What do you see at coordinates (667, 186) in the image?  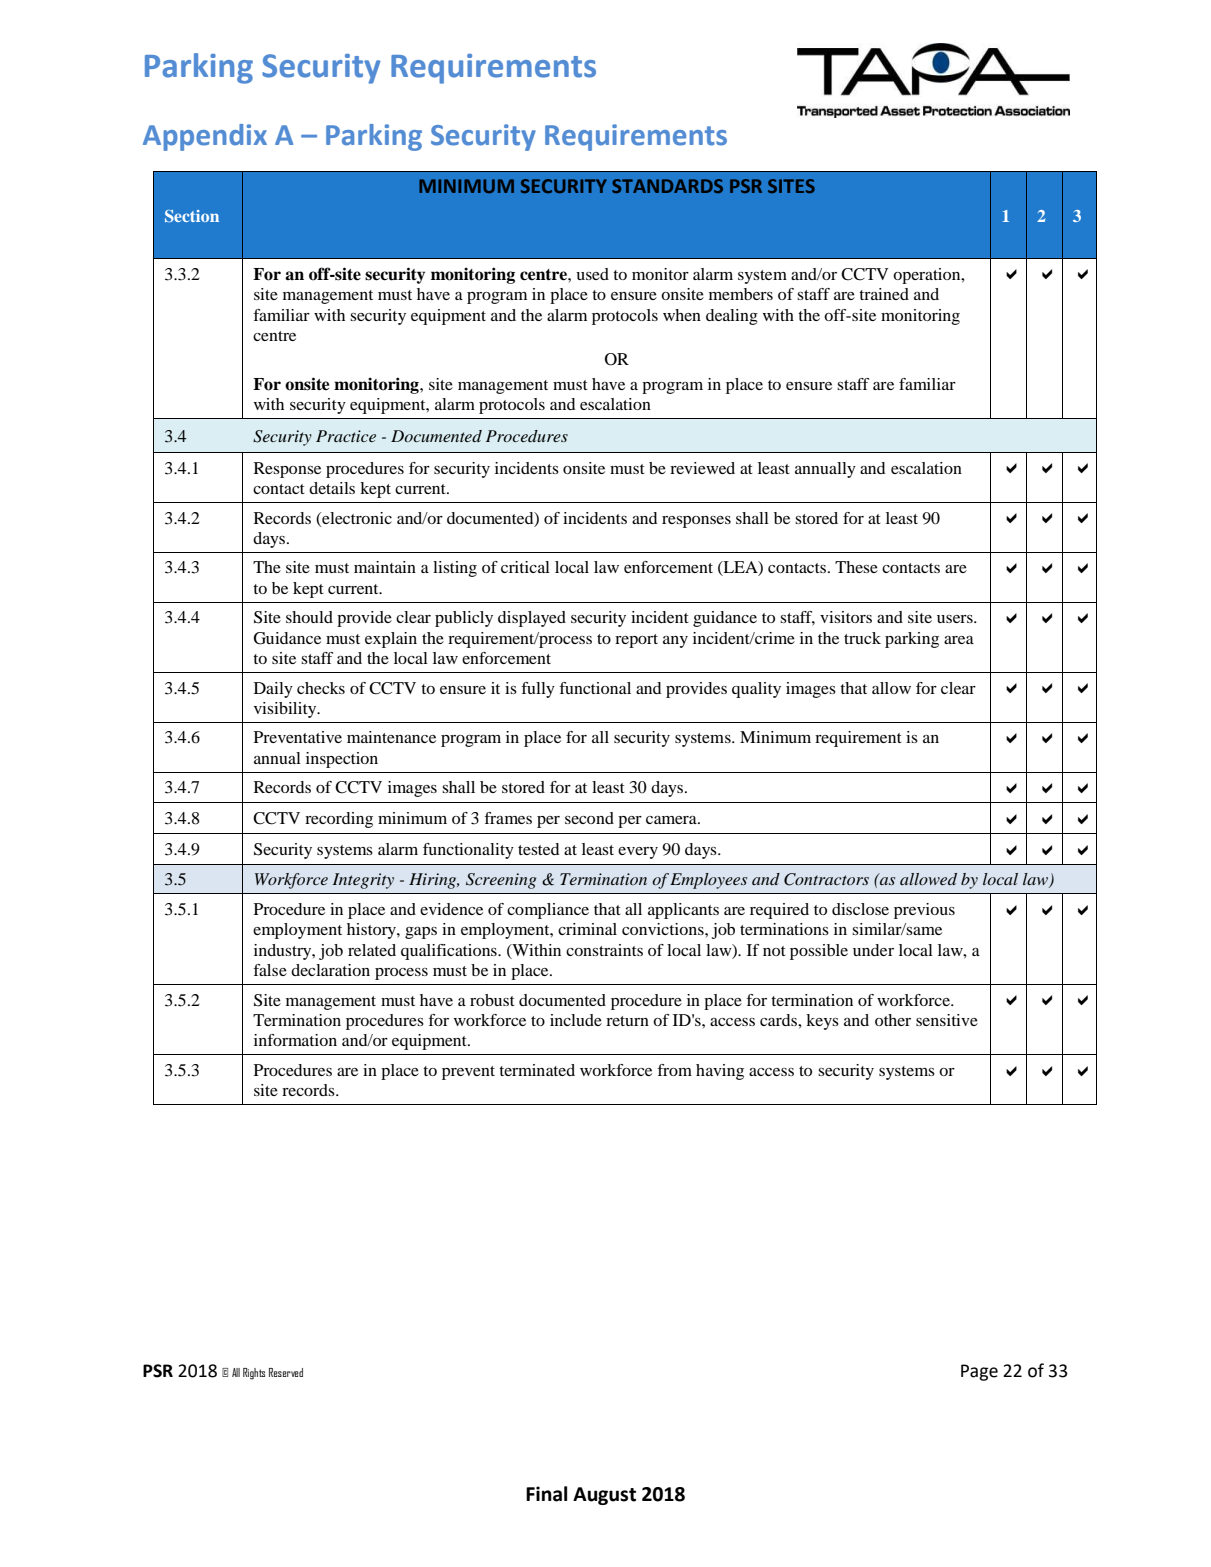 I see `STANDARDS` at bounding box center [667, 186].
